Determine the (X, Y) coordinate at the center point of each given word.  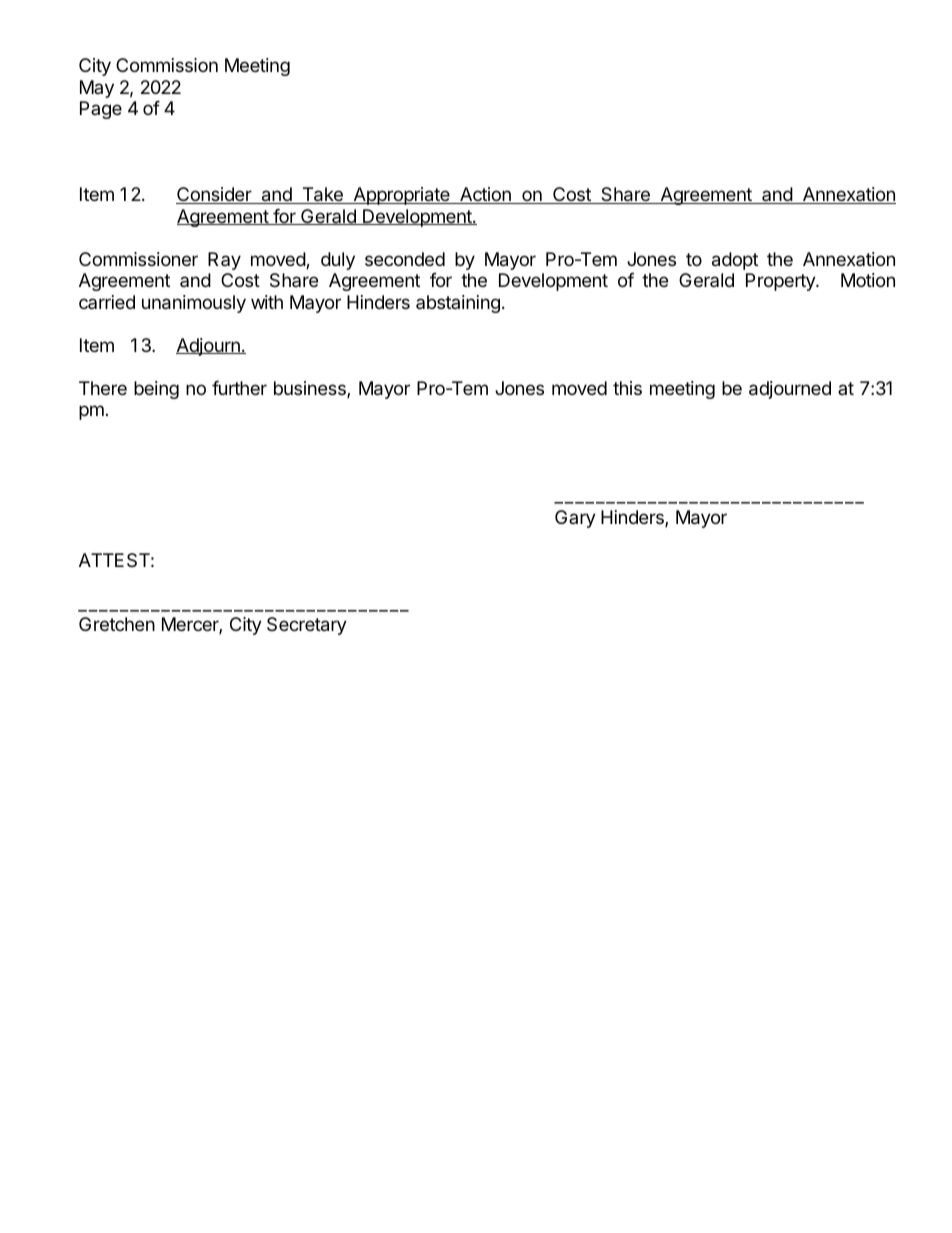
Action (485, 195)
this (627, 388)
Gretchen (117, 624)
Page (101, 110)
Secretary (307, 626)
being (156, 390)
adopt (735, 261)
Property (781, 282)
